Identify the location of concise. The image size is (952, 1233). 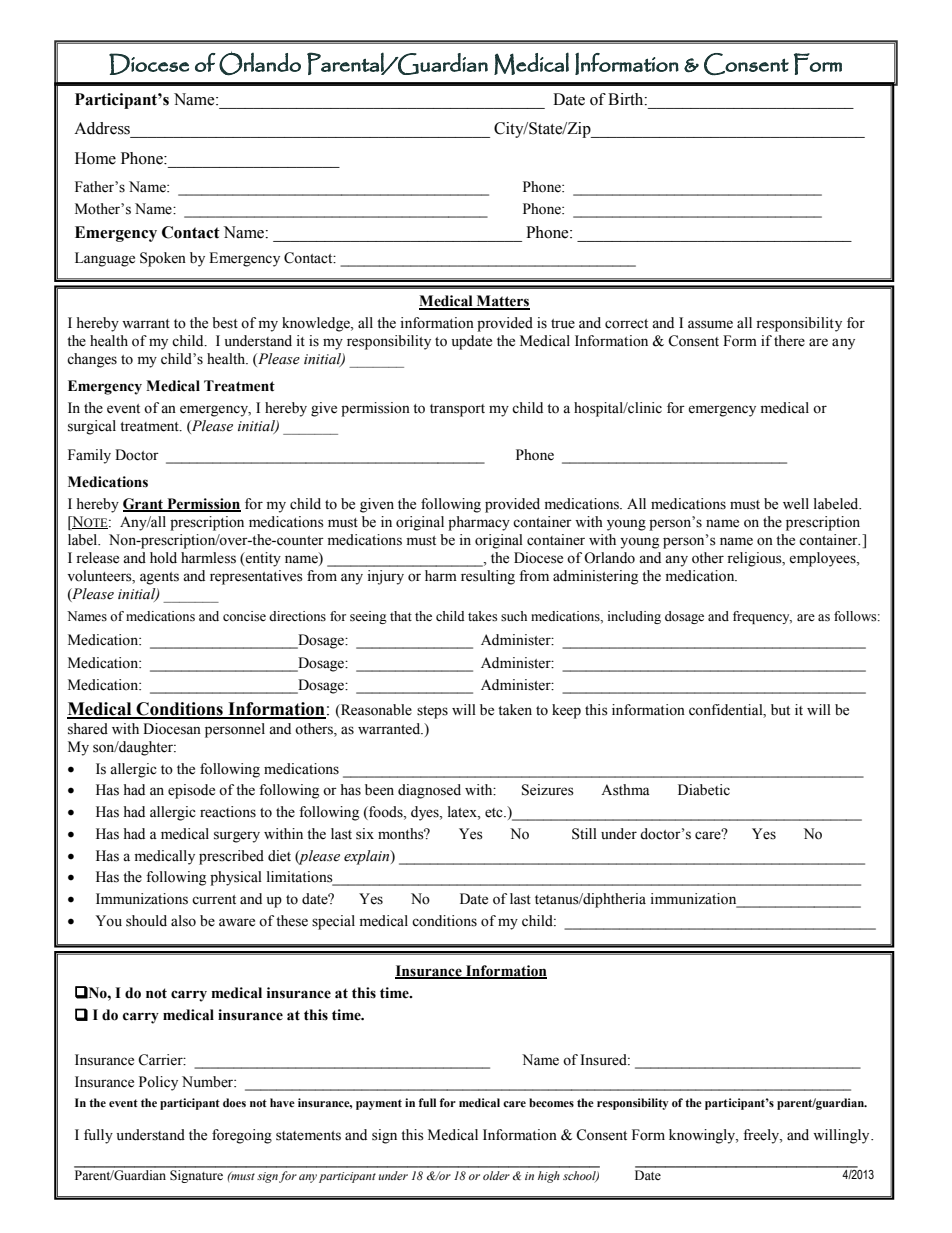
(244, 616).
